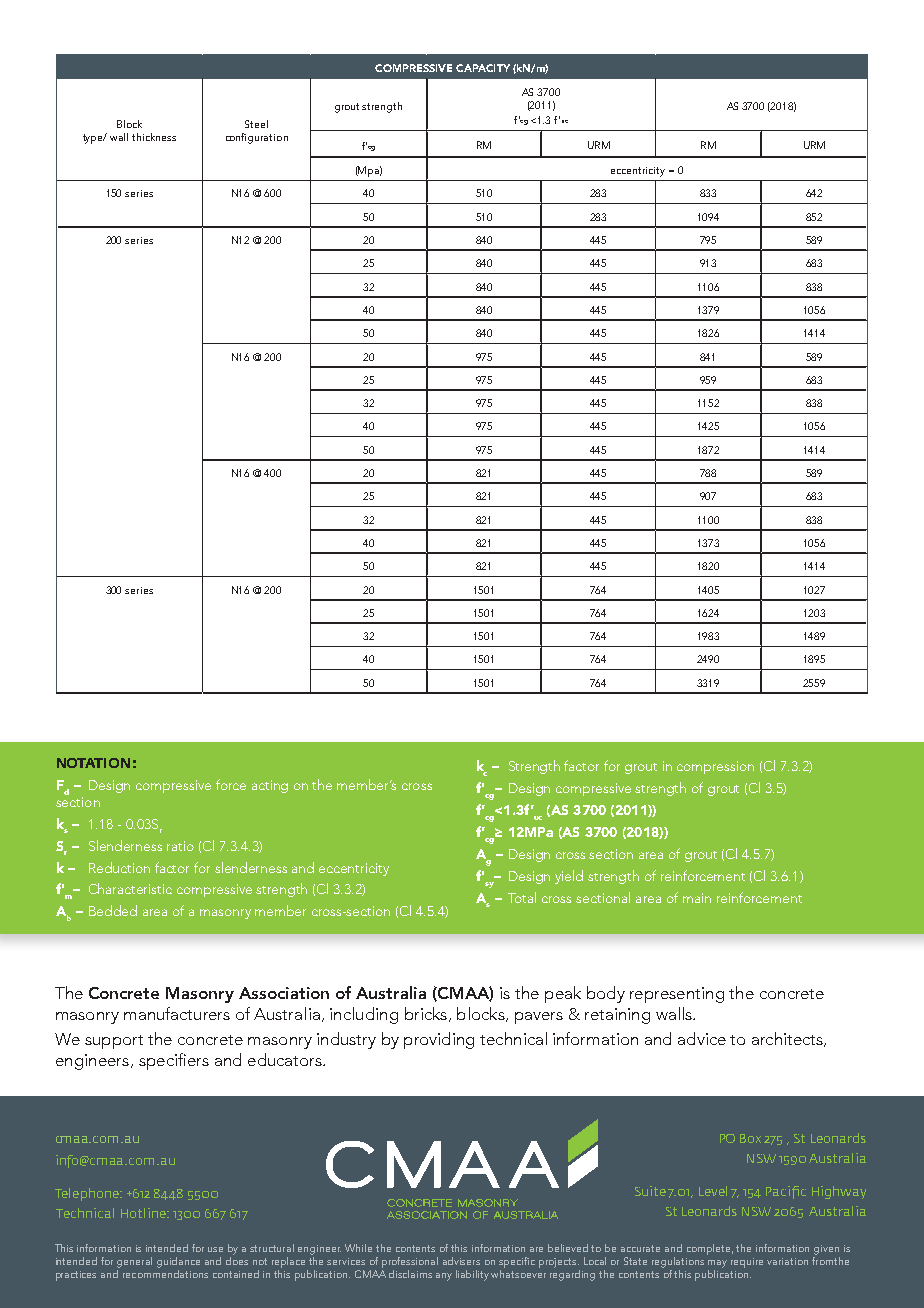 The width and height of the document is (924, 1308). I want to click on thickness, so click(154, 137).
